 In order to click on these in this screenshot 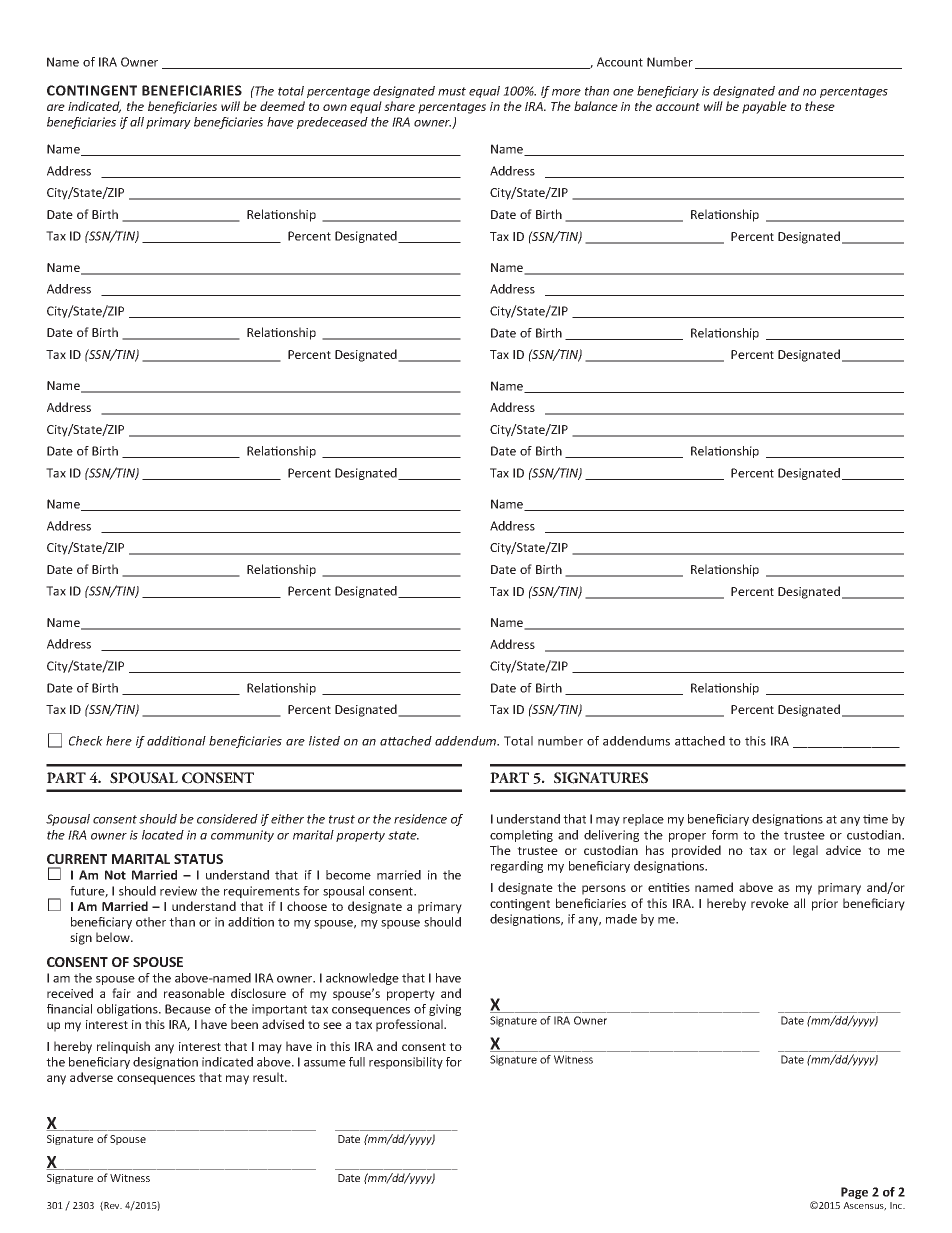, I will do `click(820, 106)`.
